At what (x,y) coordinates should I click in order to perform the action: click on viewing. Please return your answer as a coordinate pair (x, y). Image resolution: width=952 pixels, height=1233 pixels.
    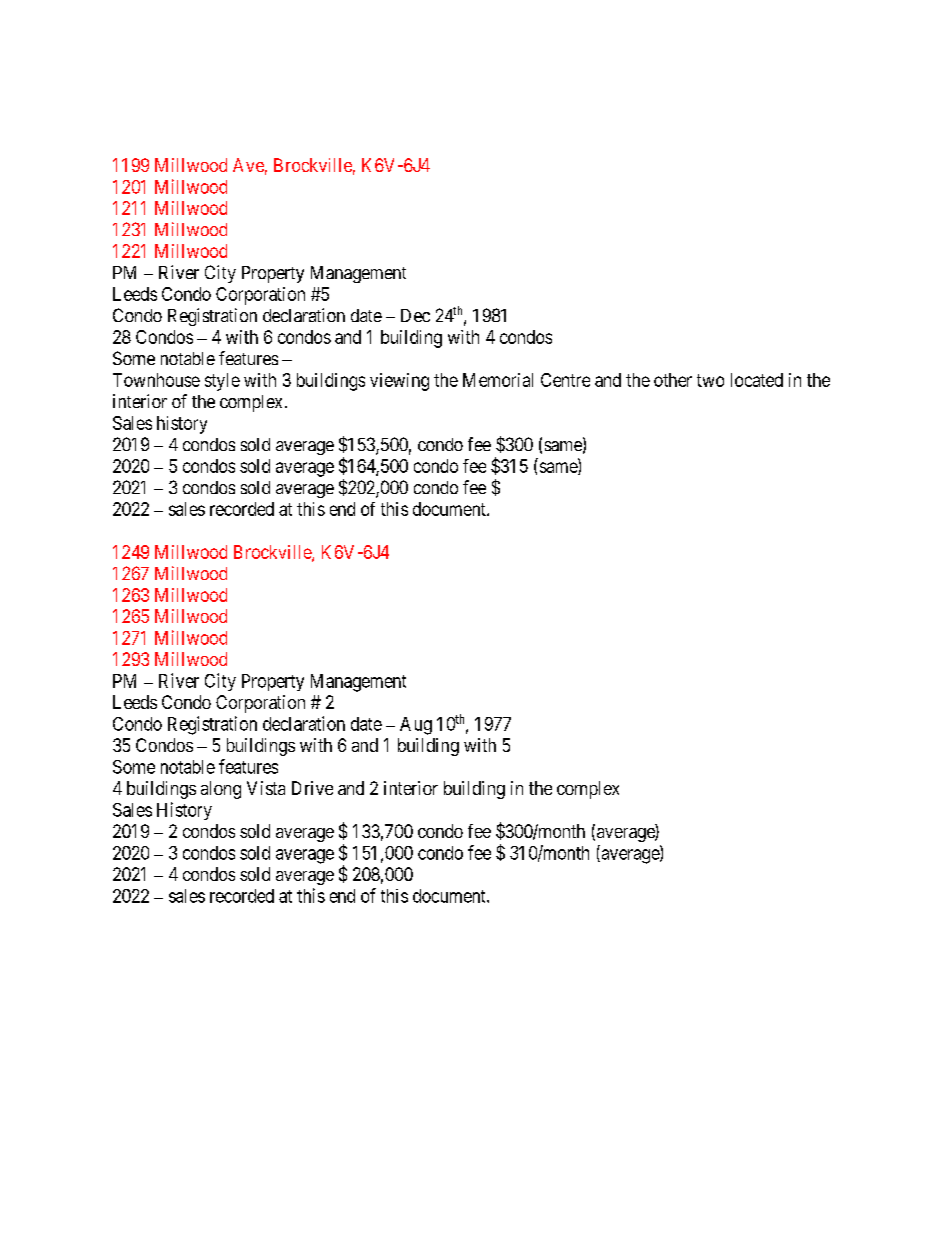
    Looking at the image, I should click on (399, 382).
